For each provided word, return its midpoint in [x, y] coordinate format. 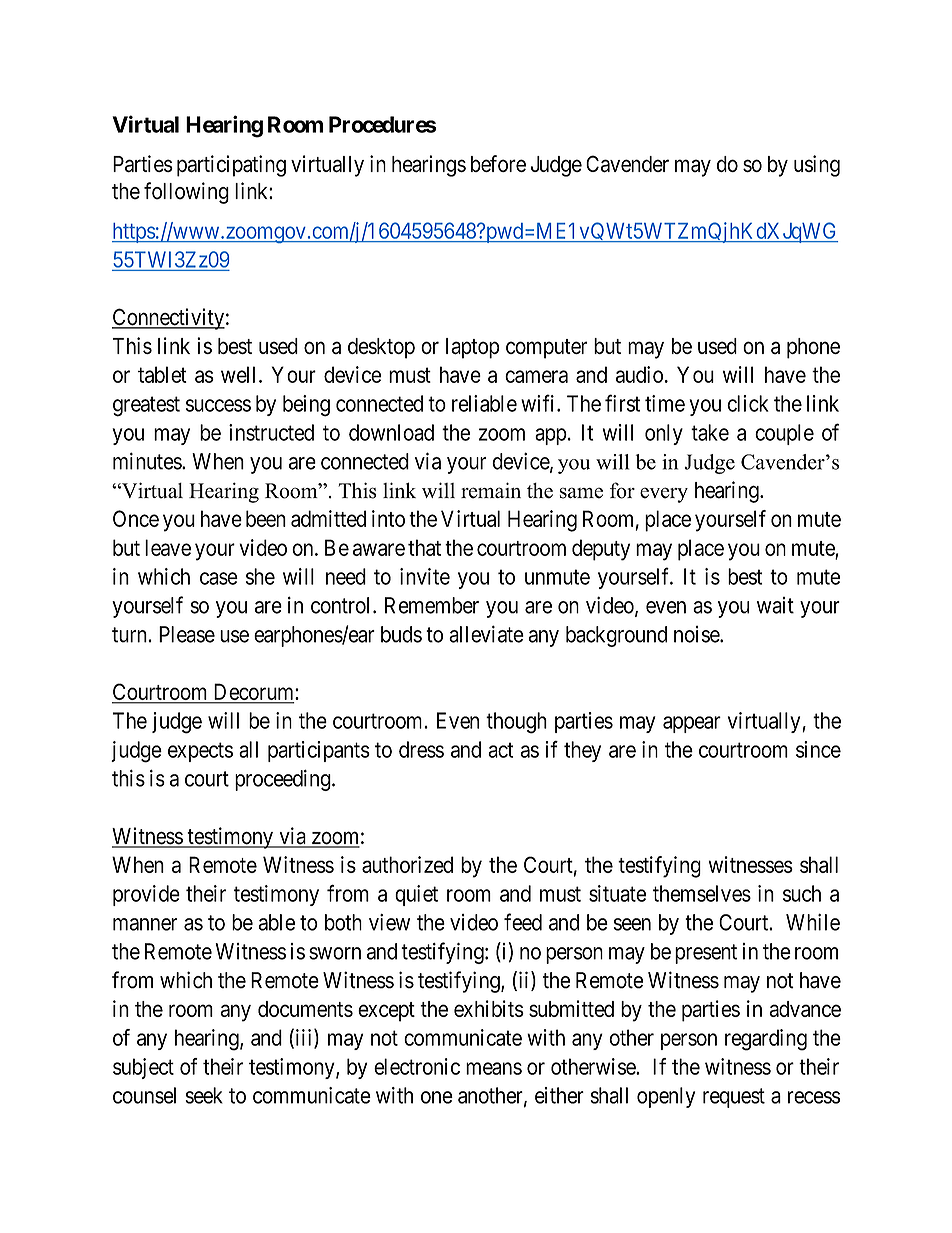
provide [146, 895]
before [498, 163]
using [817, 166]
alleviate [486, 634]
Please [187, 634]
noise [697, 634]
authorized [407, 864]
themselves [702, 893]
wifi [539, 403]
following [186, 193]
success [218, 405]
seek [204, 1095]
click [748, 403]
